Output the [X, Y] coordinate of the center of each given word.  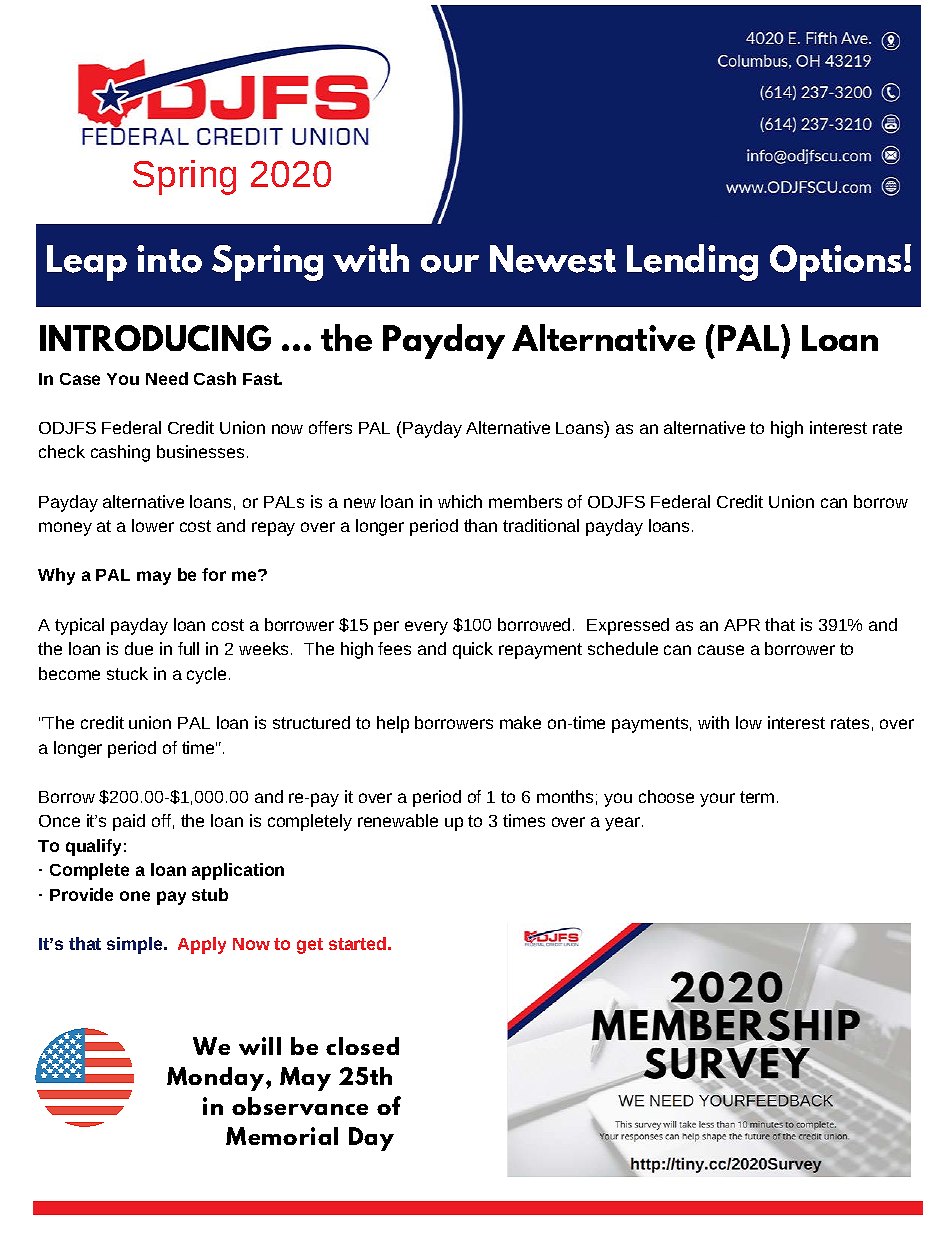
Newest [553, 259]
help [393, 724]
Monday [217, 1079]
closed [362, 1046]
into [169, 259]
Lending [692, 262]
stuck [127, 673]
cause [721, 650]
